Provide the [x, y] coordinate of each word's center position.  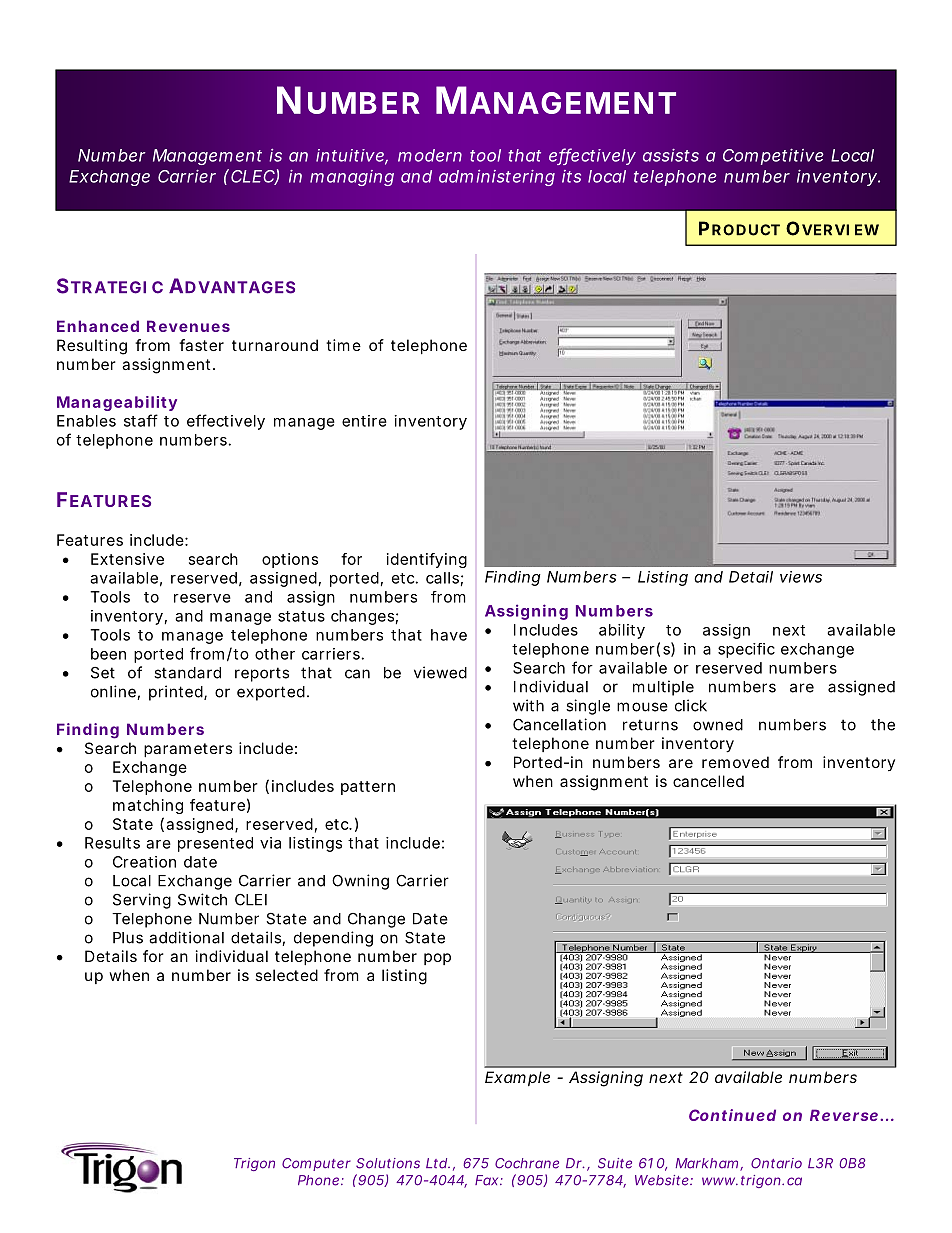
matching [148, 806]
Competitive [773, 157]
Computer [316, 1164]
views [801, 577]
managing [352, 178]
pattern [368, 788]
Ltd [436, 1163]
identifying [427, 560]
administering [497, 178]
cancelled [708, 781]
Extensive [127, 559]
